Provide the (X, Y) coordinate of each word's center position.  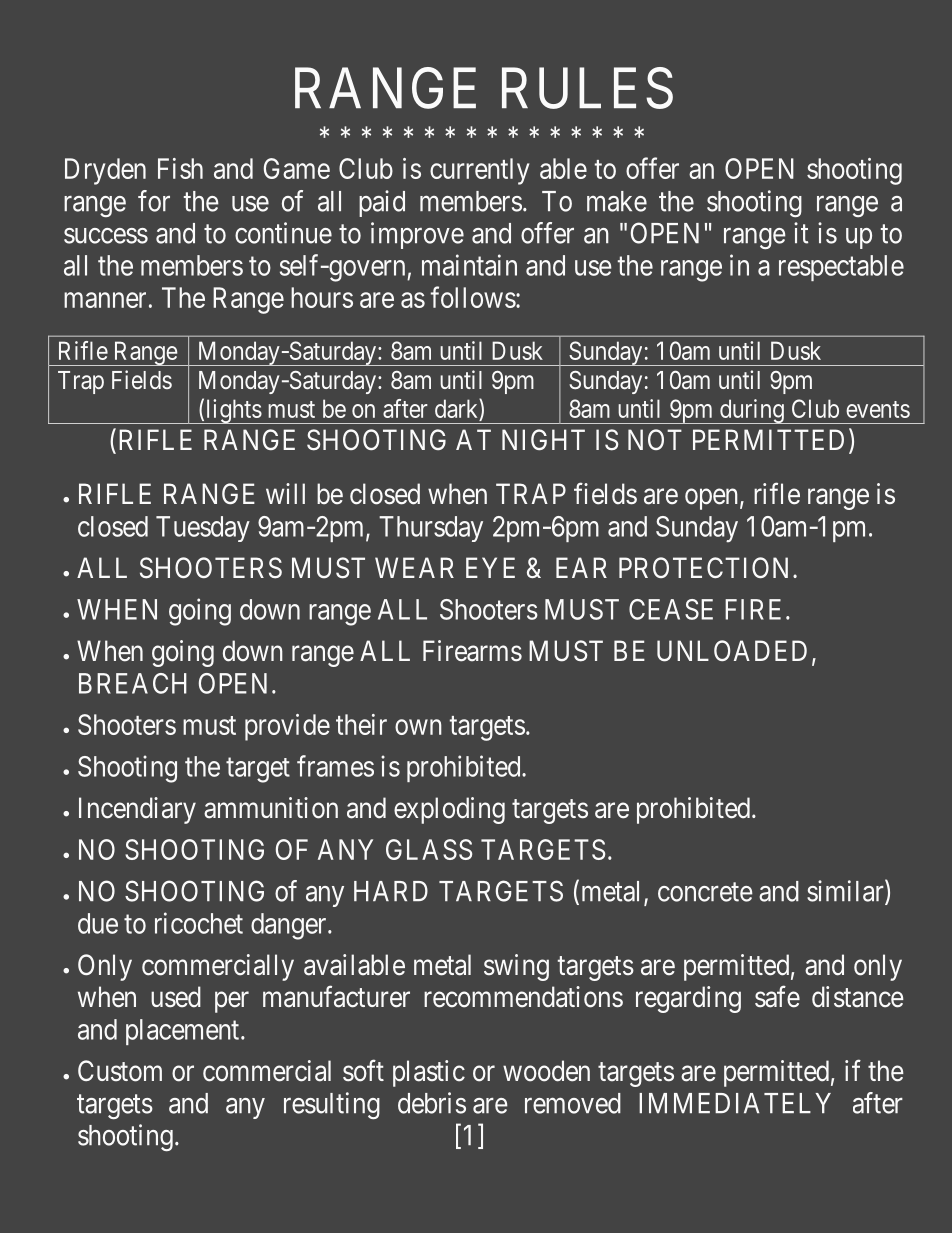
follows (473, 297)
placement (184, 1032)
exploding (449, 810)
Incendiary (137, 810)
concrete (705, 892)
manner (105, 300)
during (752, 411)
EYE (490, 567)
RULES (587, 88)
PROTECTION (706, 567)
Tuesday (203, 529)
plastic (429, 1073)
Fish (180, 168)
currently (479, 171)
